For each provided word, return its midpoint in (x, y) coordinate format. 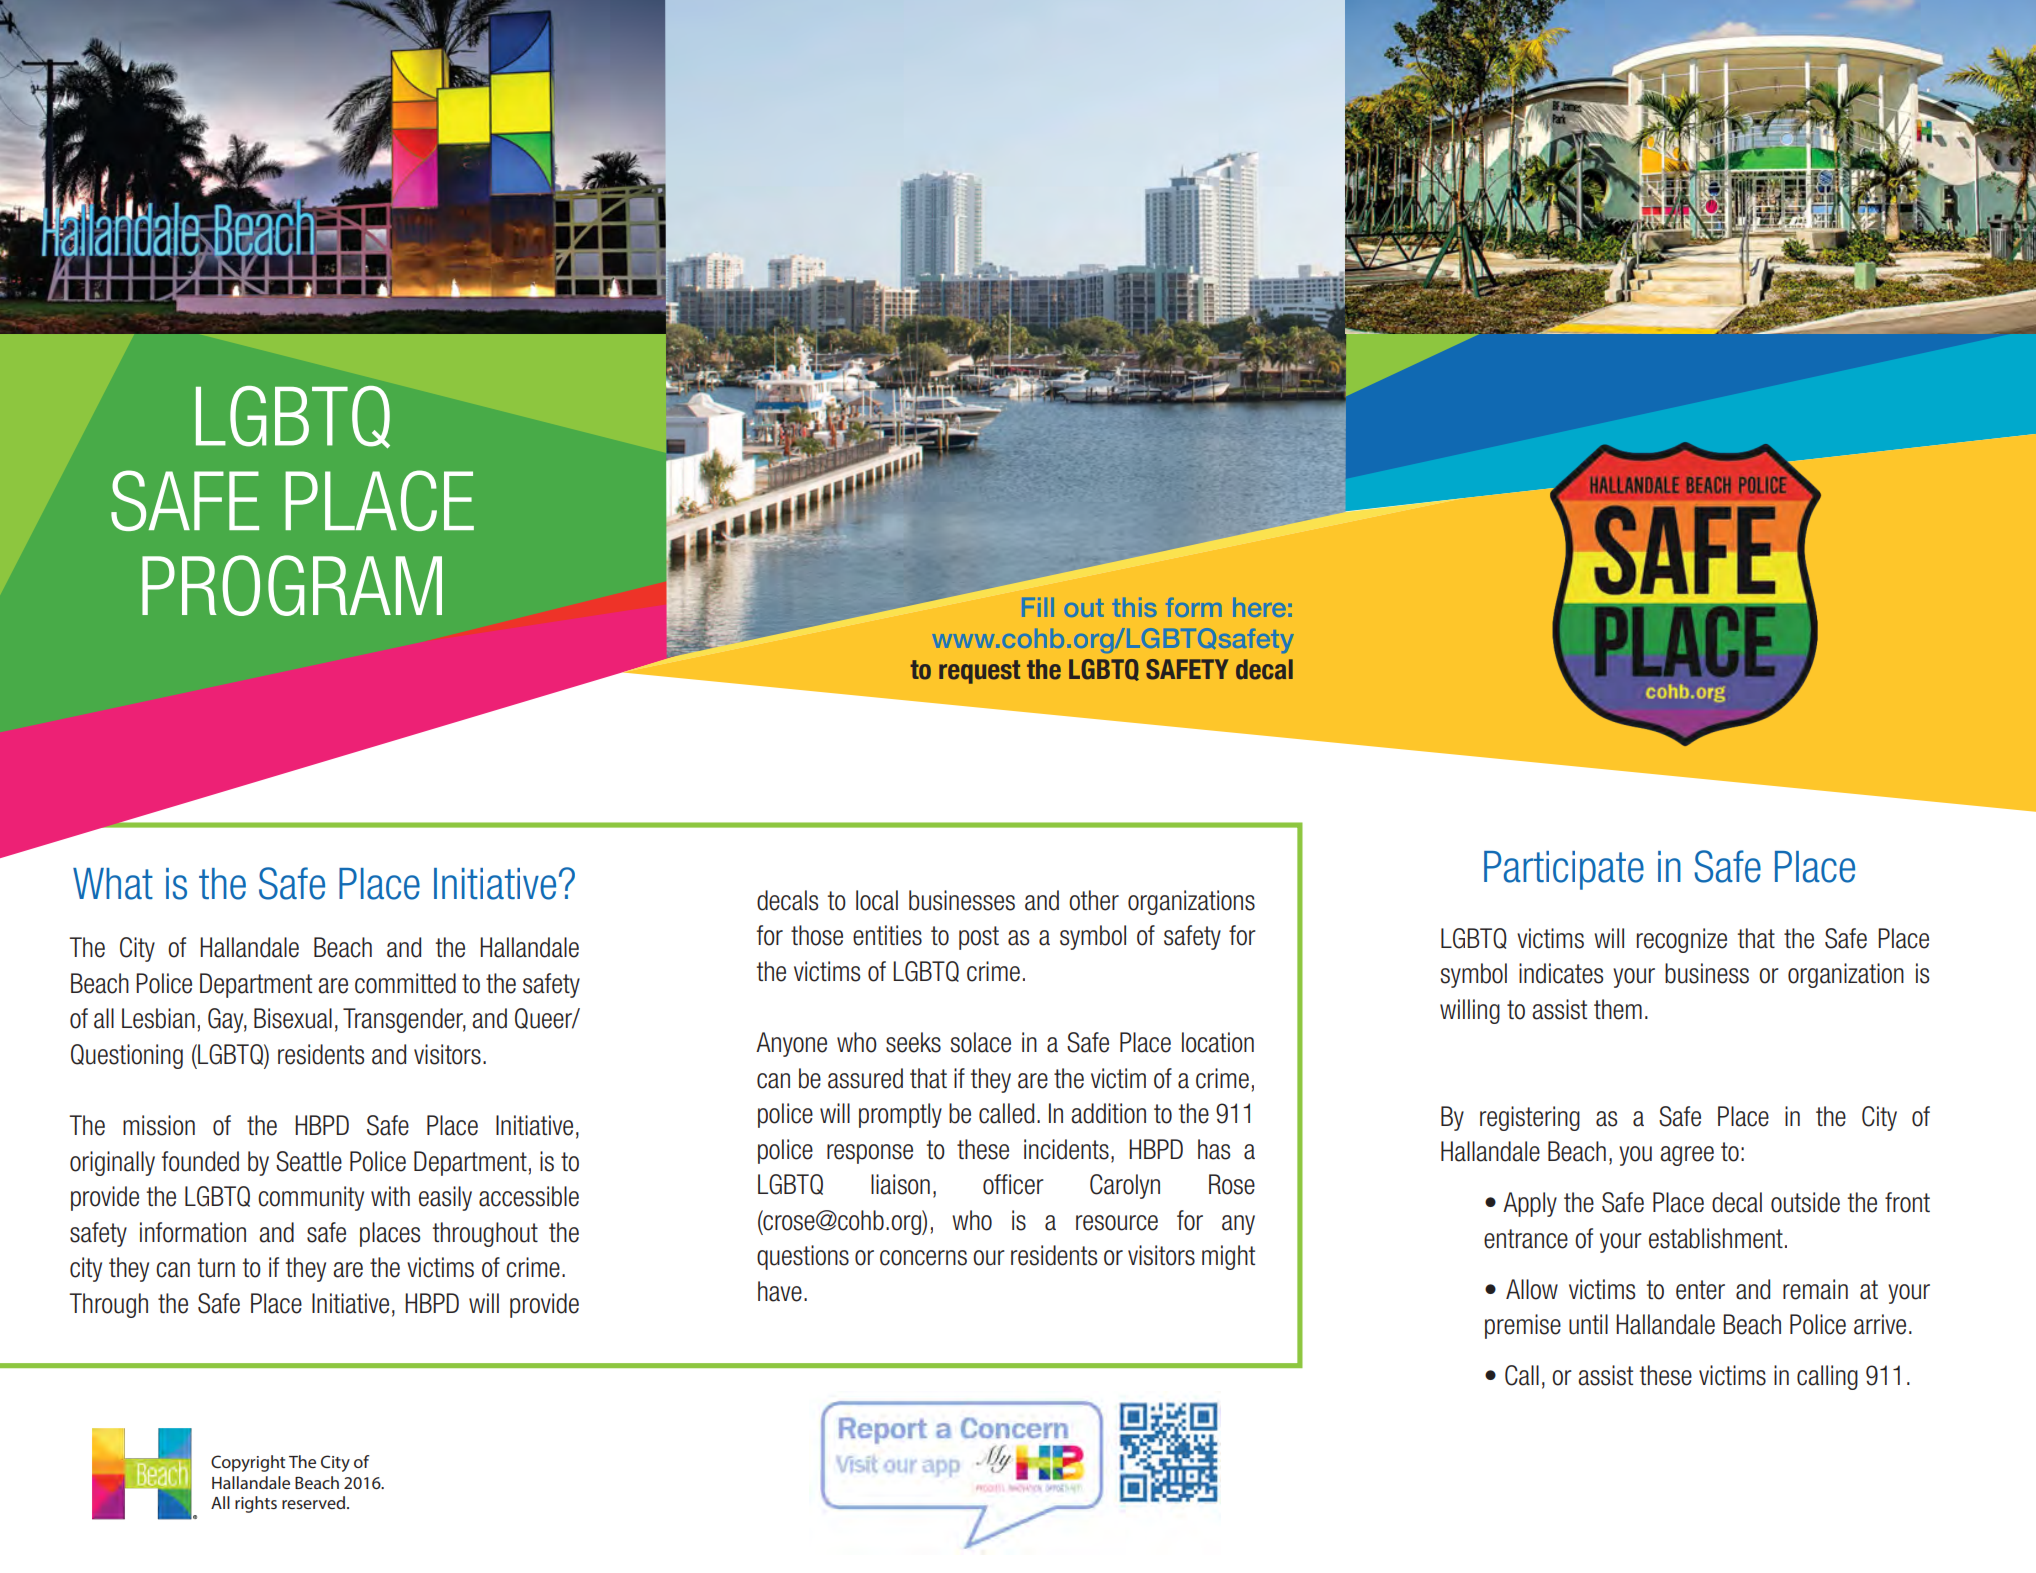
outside (1805, 1202)
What (113, 884)
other (1094, 900)
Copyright (248, 1463)
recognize (1682, 940)
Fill (1038, 607)
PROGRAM (292, 585)
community (311, 1198)
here (1259, 607)
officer (1013, 1184)
